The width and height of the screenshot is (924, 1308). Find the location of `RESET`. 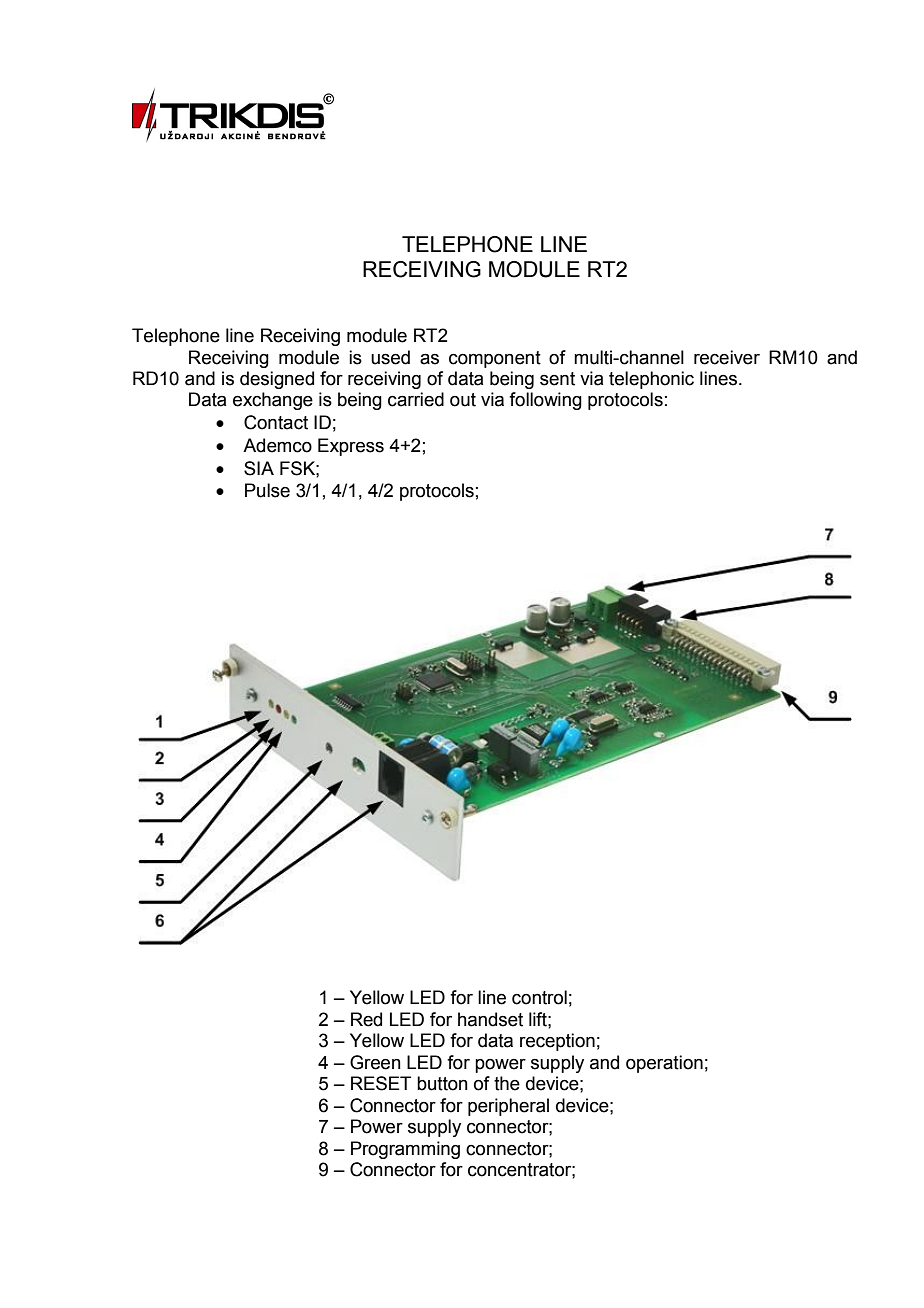

RESET is located at coordinates (381, 1083).
